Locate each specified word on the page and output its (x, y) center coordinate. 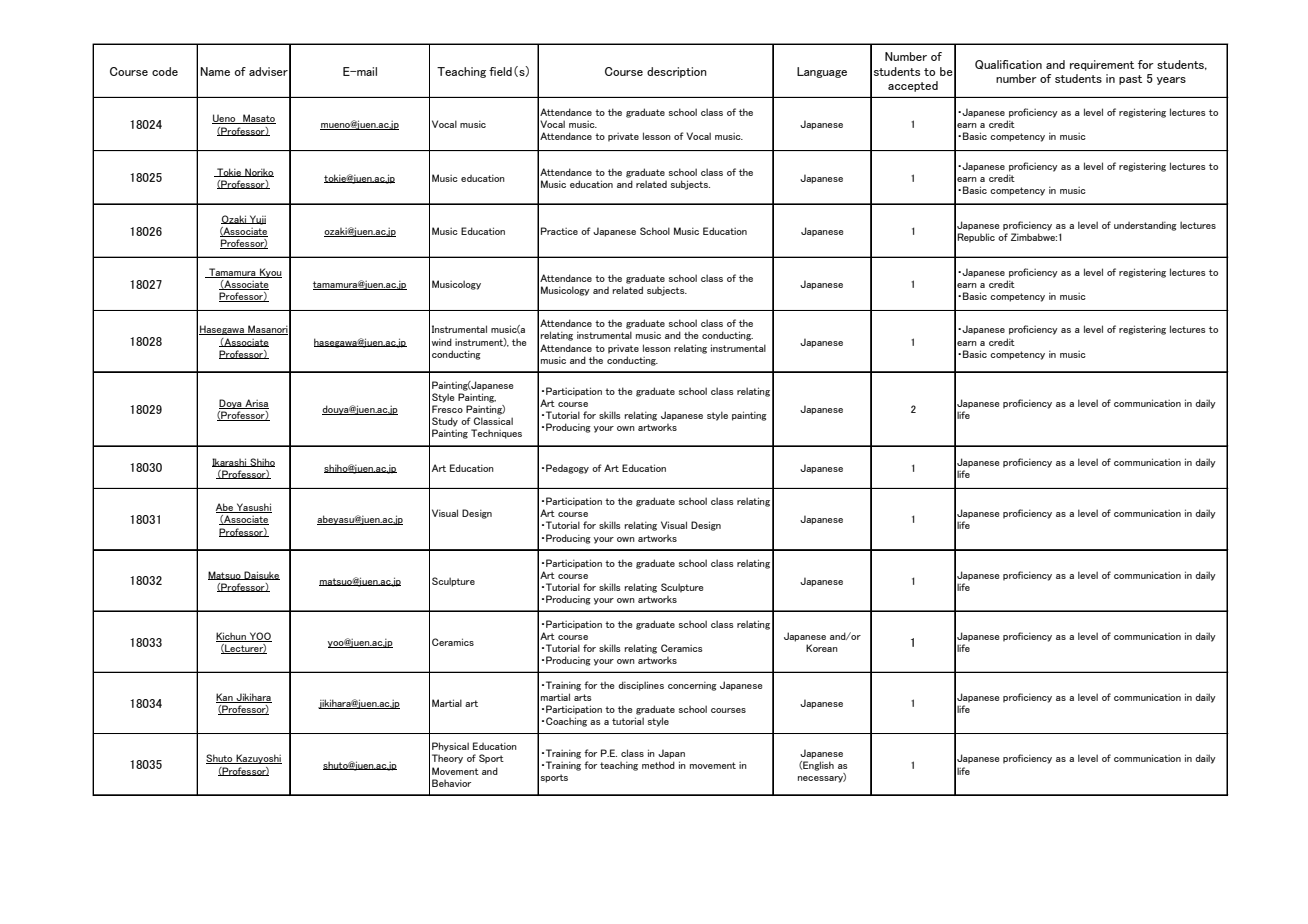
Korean (822, 648)
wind (442, 342)
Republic (976, 238)
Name (215, 71)
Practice (559, 231)
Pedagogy (567, 469)
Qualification (1008, 64)
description (677, 72)
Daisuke (261, 575)
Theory (447, 759)
